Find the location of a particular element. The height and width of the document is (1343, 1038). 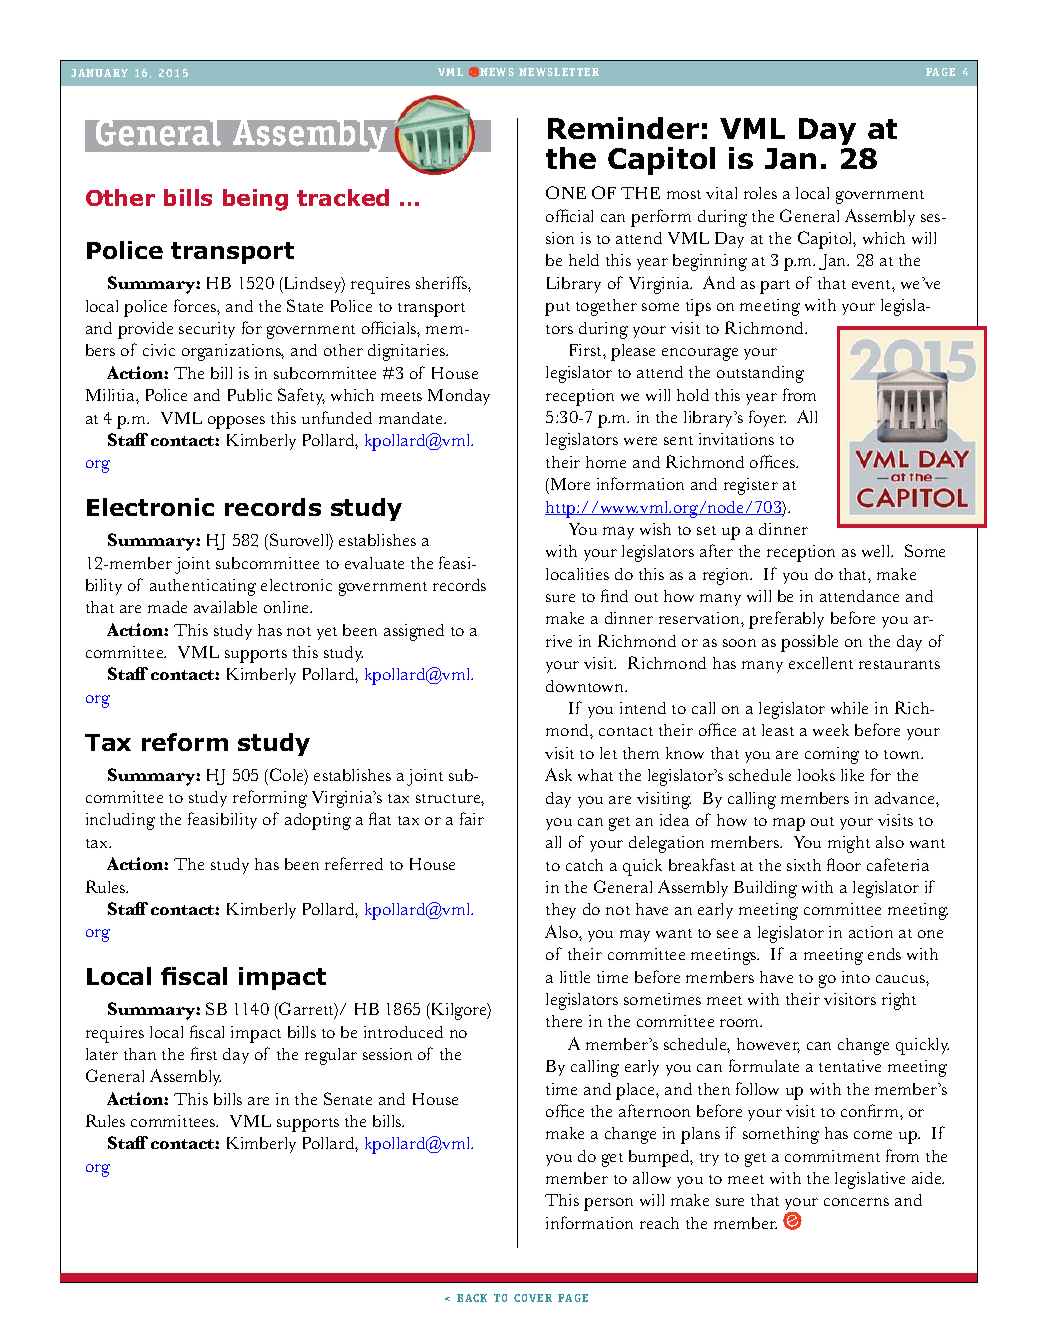

person is located at coordinates (608, 1204).
